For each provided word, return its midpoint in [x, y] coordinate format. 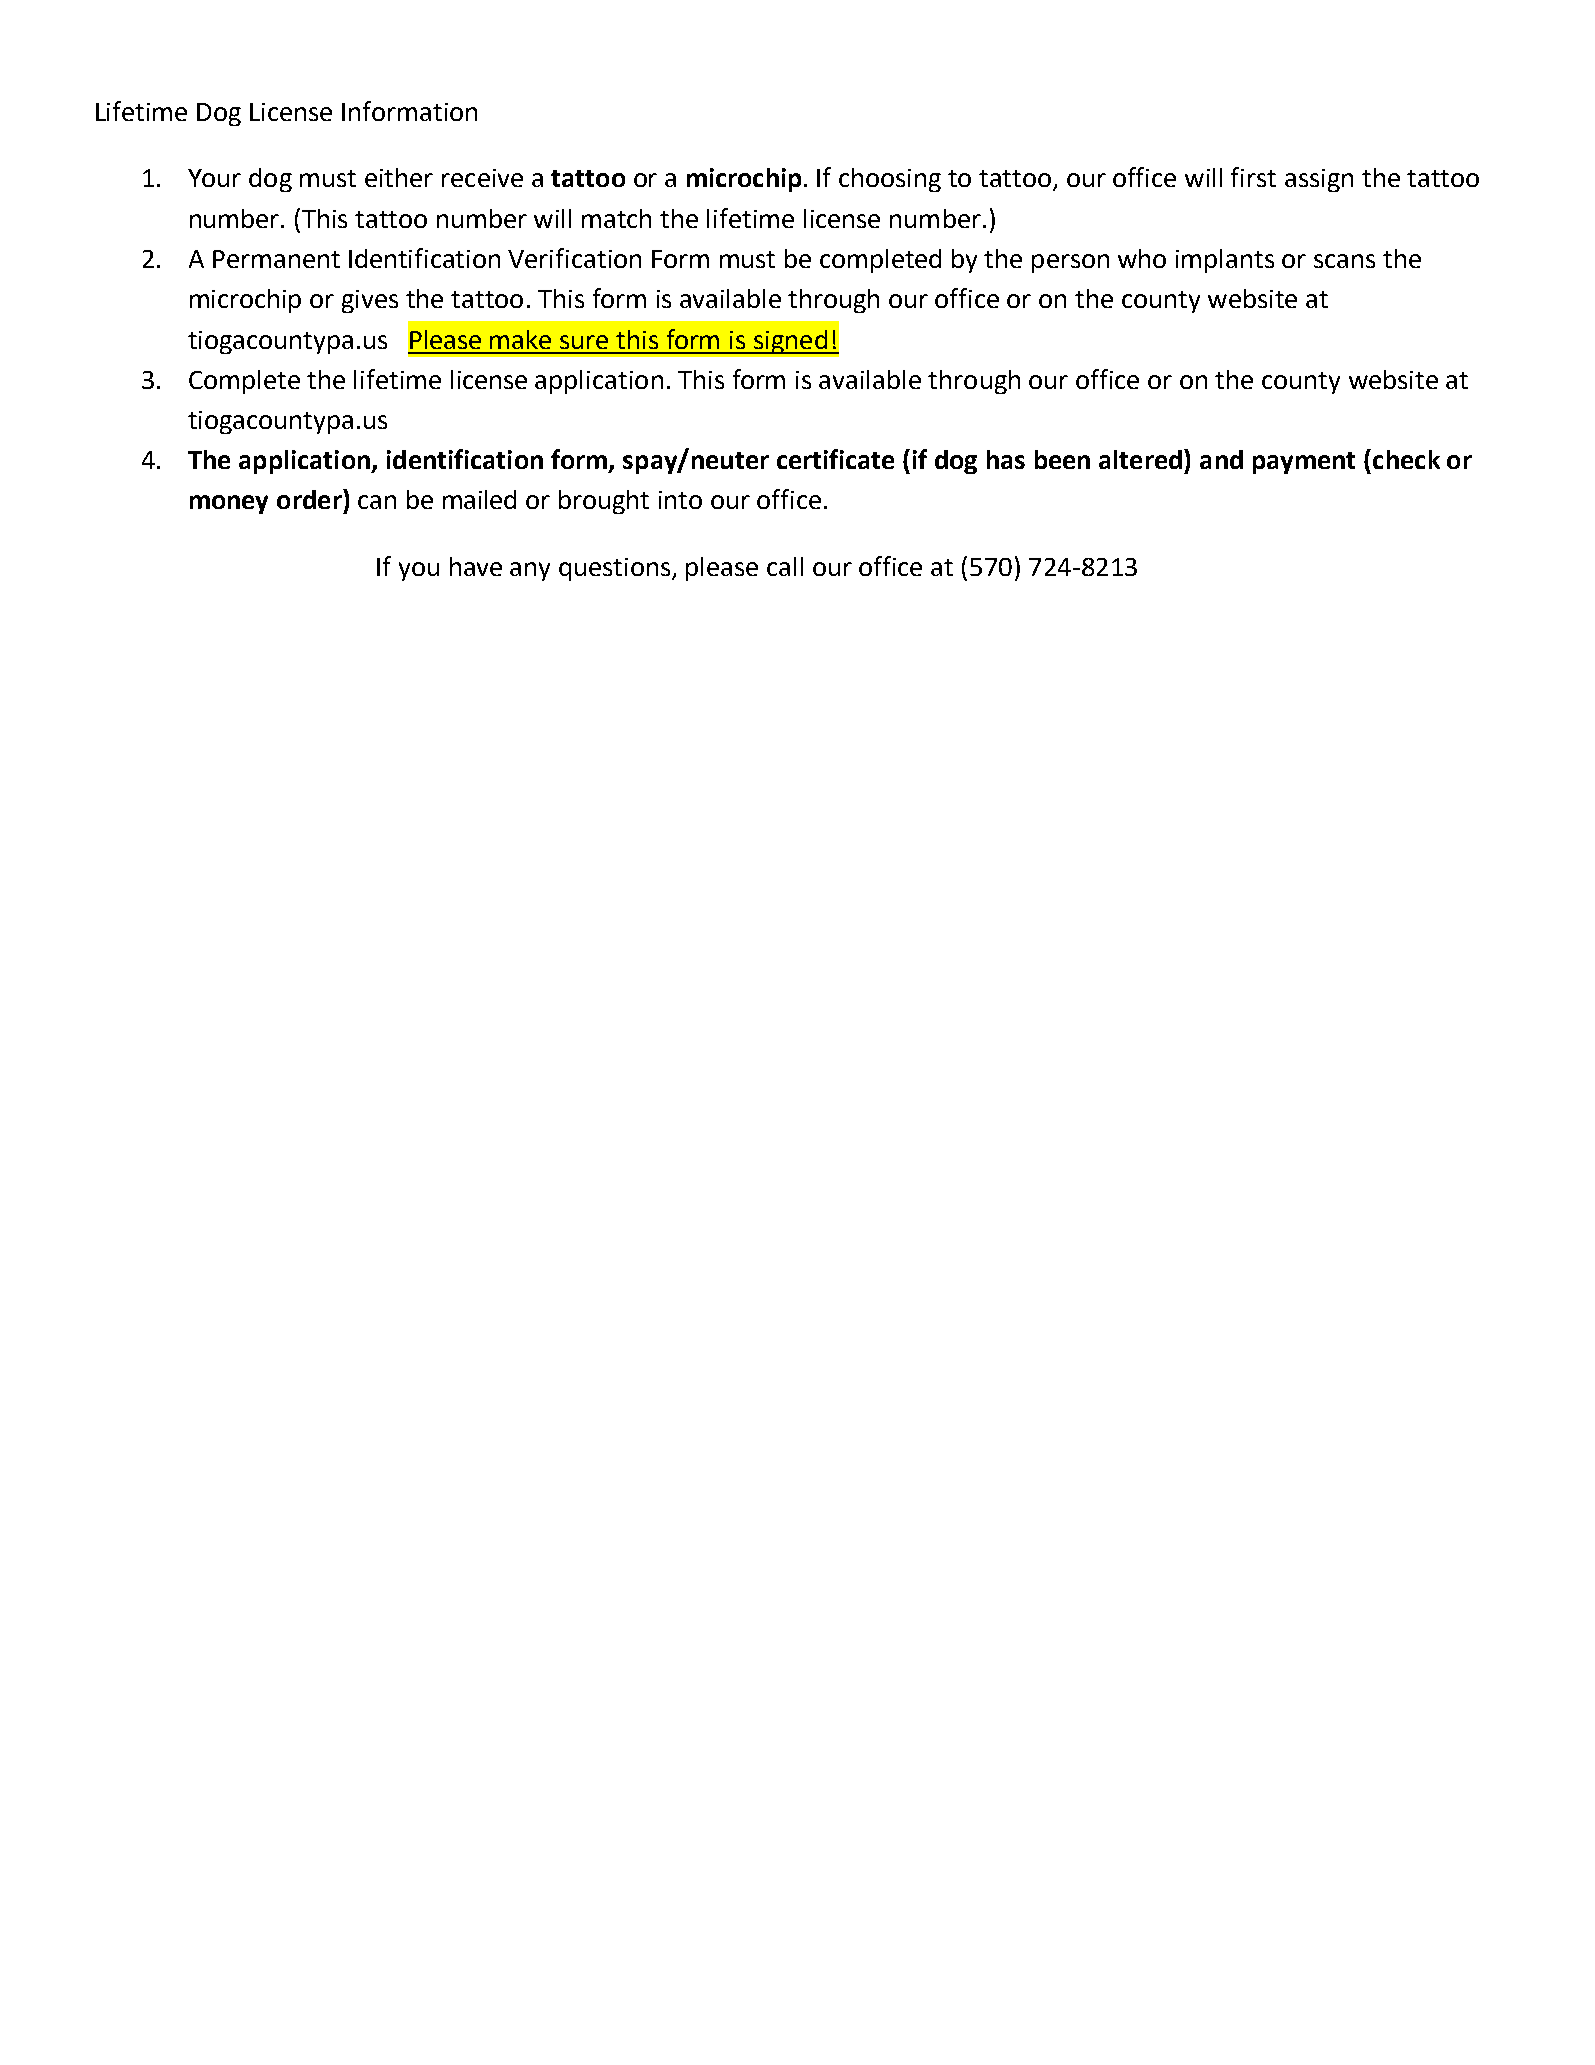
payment [1304, 463]
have [476, 566]
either [399, 177]
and [1221, 459]
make [520, 339]
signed [790, 342]
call [785, 566]
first [1253, 177]
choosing [890, 180]
